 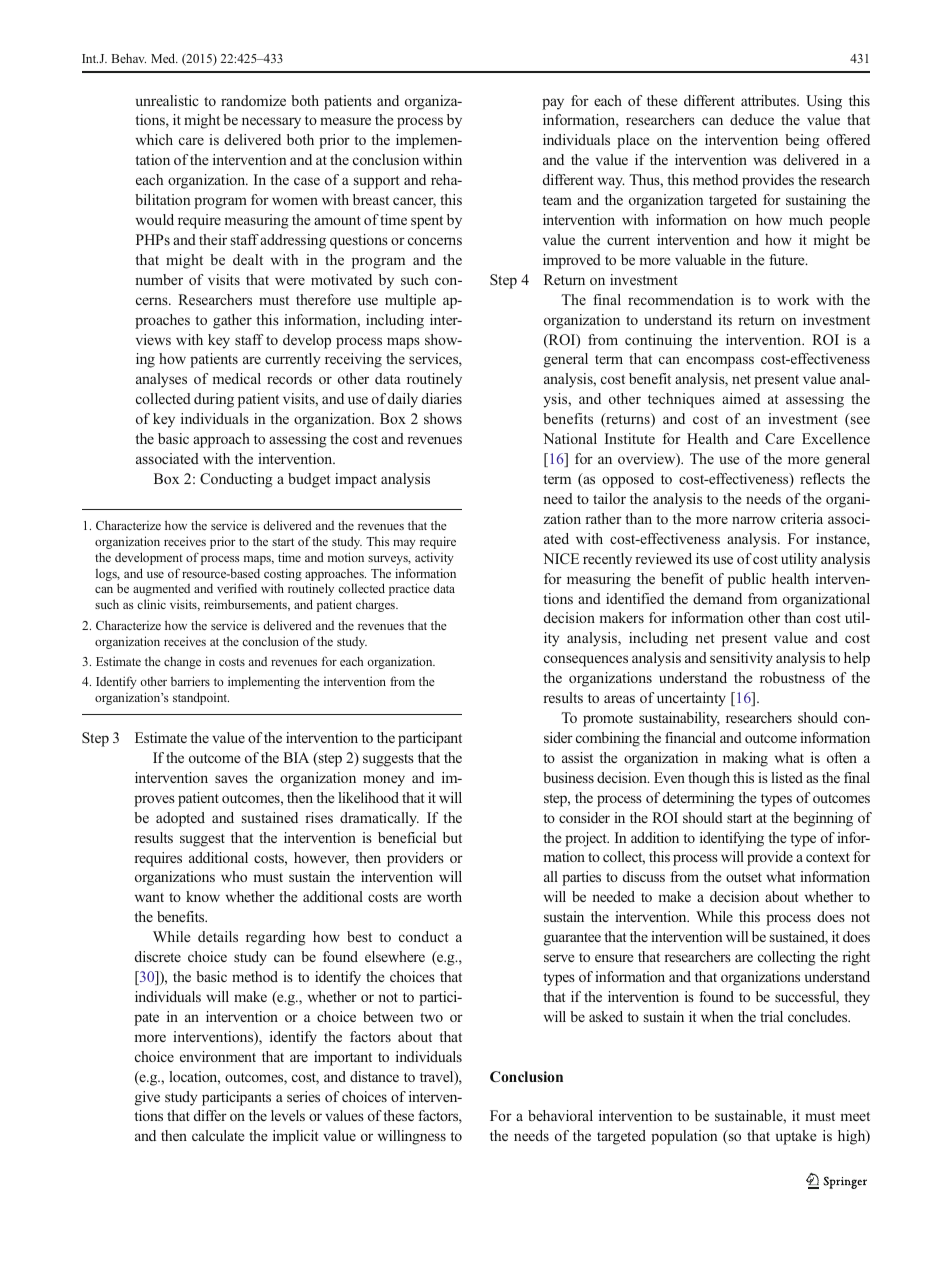 What do you see at coordinates (553, 104) in the image?
I see `pay` at bounding box center [553, 104].
